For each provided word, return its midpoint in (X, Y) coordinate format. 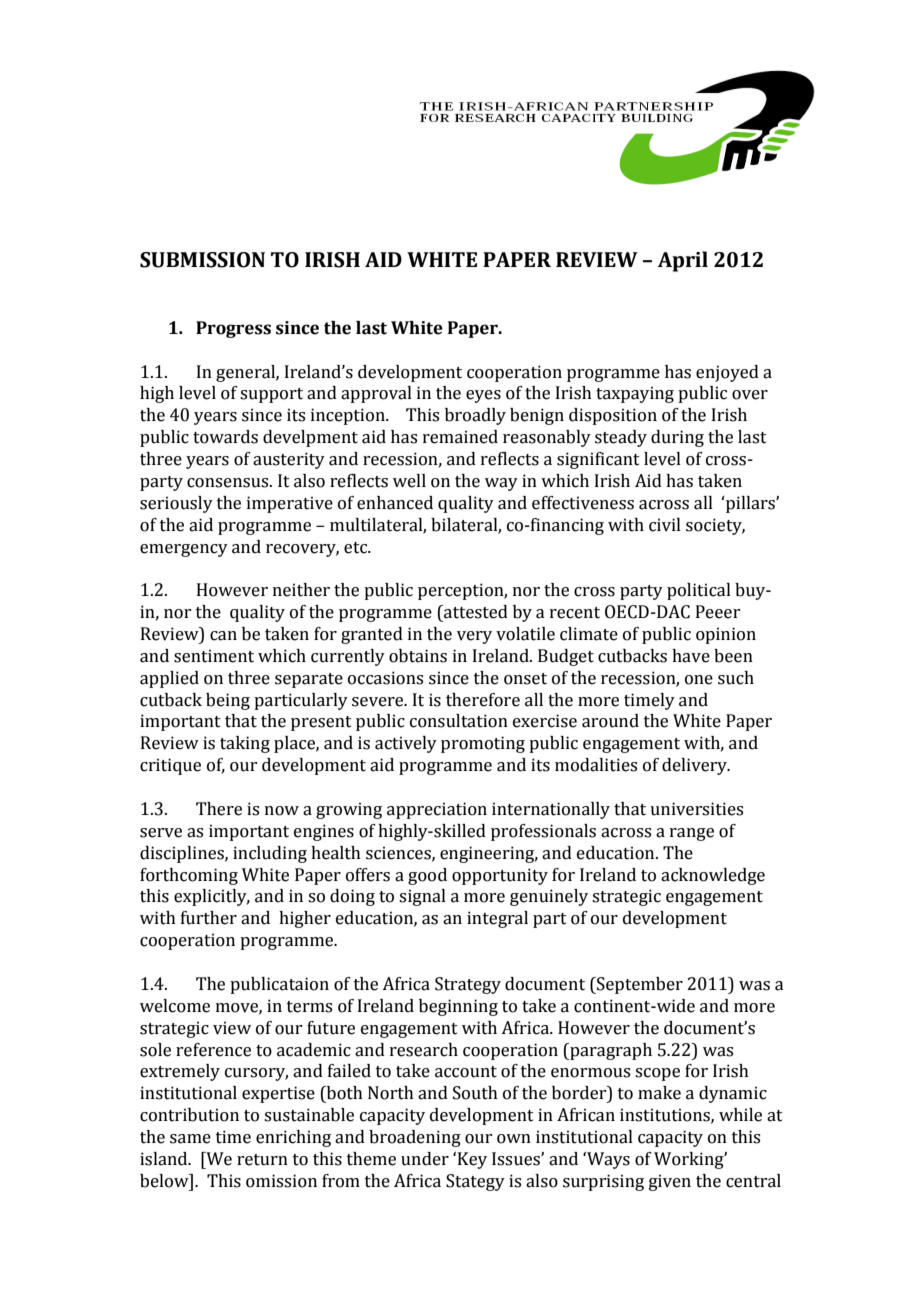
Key (472, 1160)
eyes (483, 396)
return (262, 1160)
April (683, 261)
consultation (459, 721)
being (228, 701)
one (699, 680)
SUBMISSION (202, 260)
